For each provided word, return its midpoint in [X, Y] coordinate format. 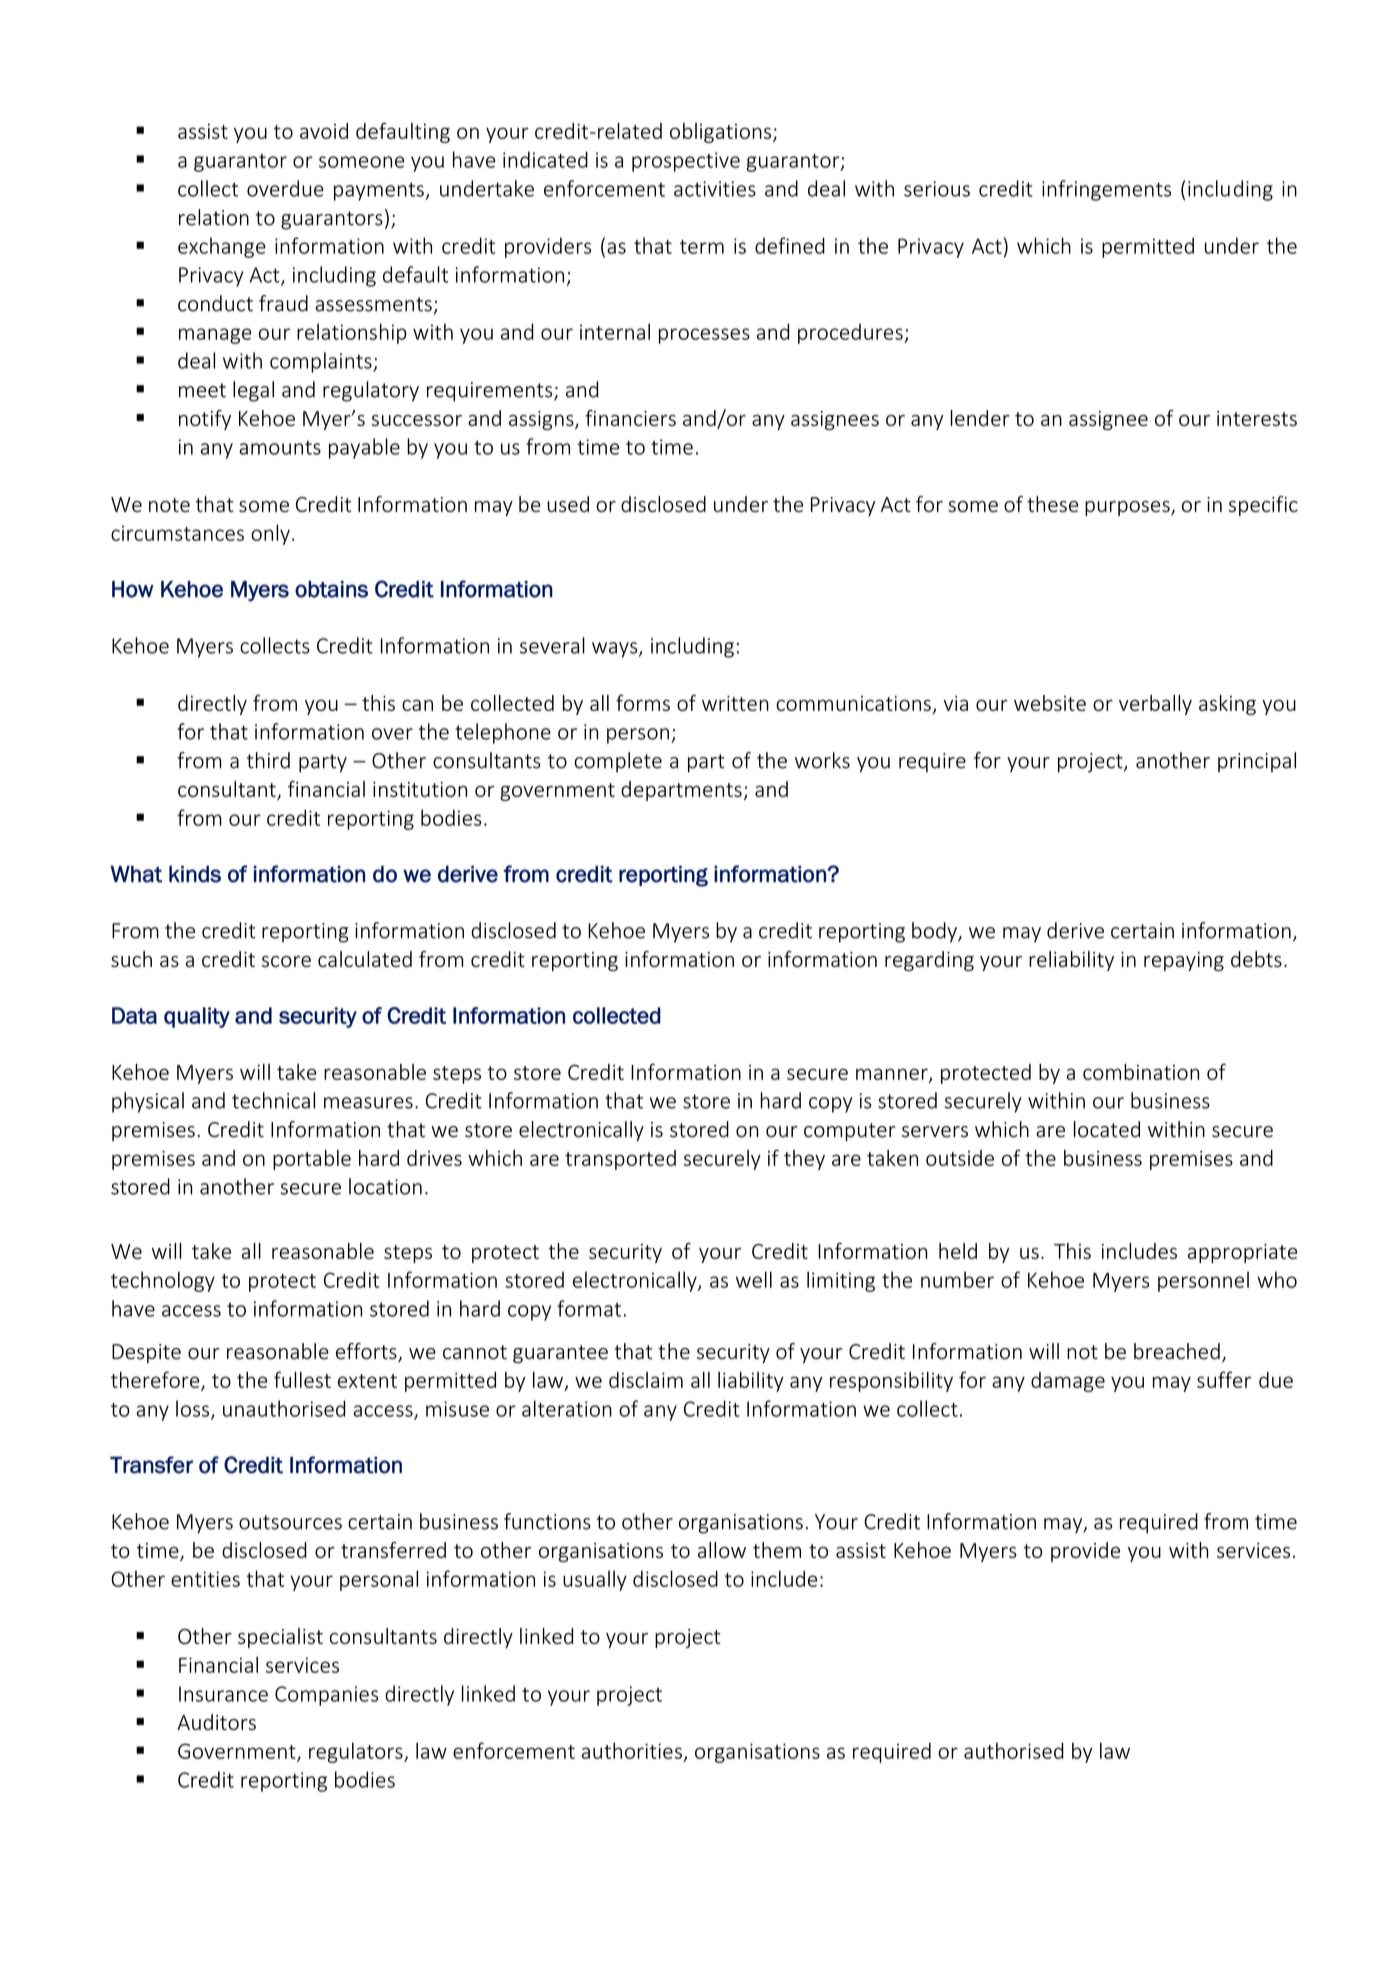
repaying [1184, 961]
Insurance [223, 1694]
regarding [929, 961]
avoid [324, 131]
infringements [1106, 190]
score [286, 961]
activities [715, 189]
